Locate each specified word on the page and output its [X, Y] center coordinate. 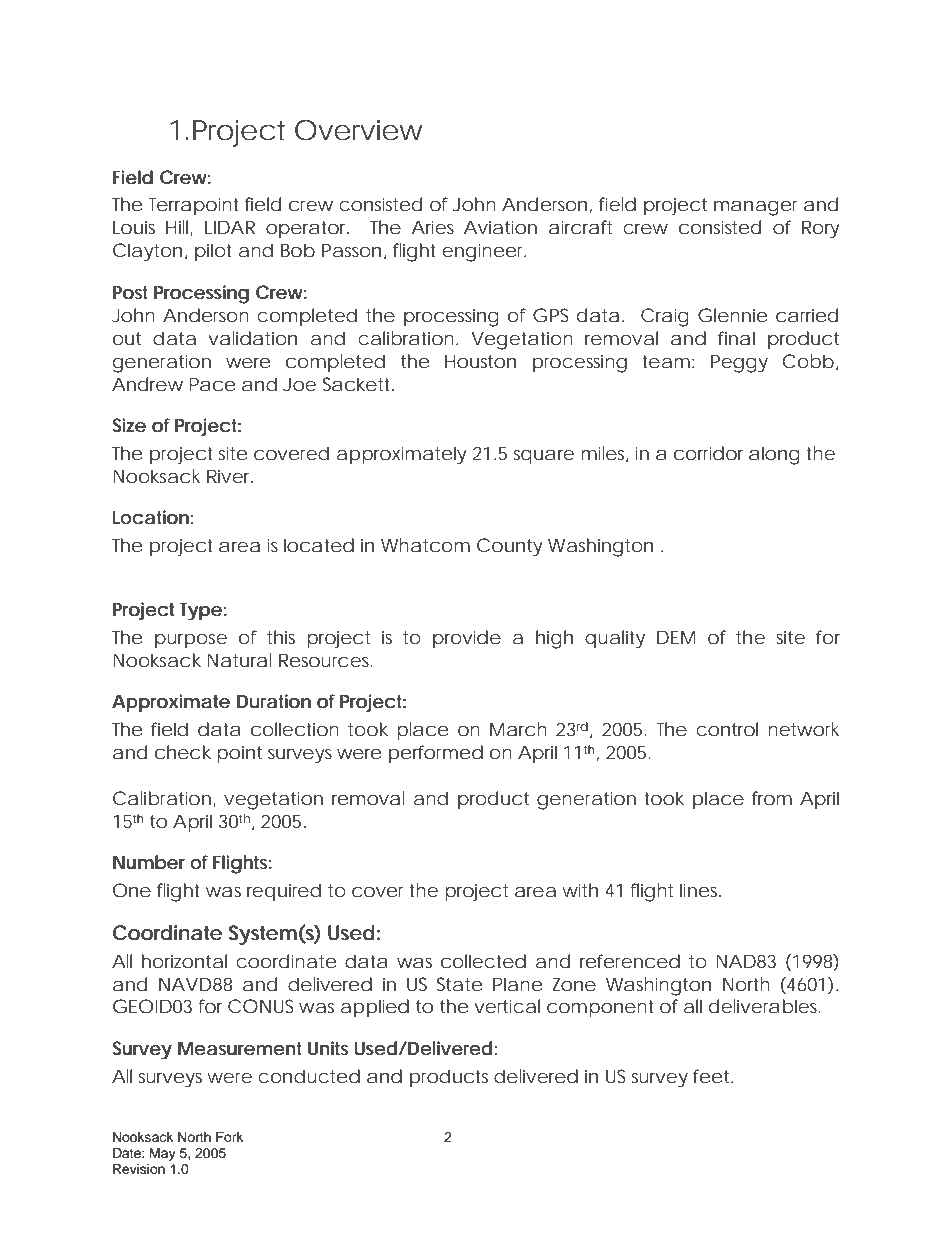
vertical [507, 1006]
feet [712, 1076]
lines [700, 890]
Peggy [739, 363]
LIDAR [230, 227]
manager [756, 208]
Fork [229, 1137]
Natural [239, 660]
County [510, 547]
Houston [480, 361]
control [727, 729]
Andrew [147, 384]
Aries [433, 227]
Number [149, 862]
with [580, 890]
